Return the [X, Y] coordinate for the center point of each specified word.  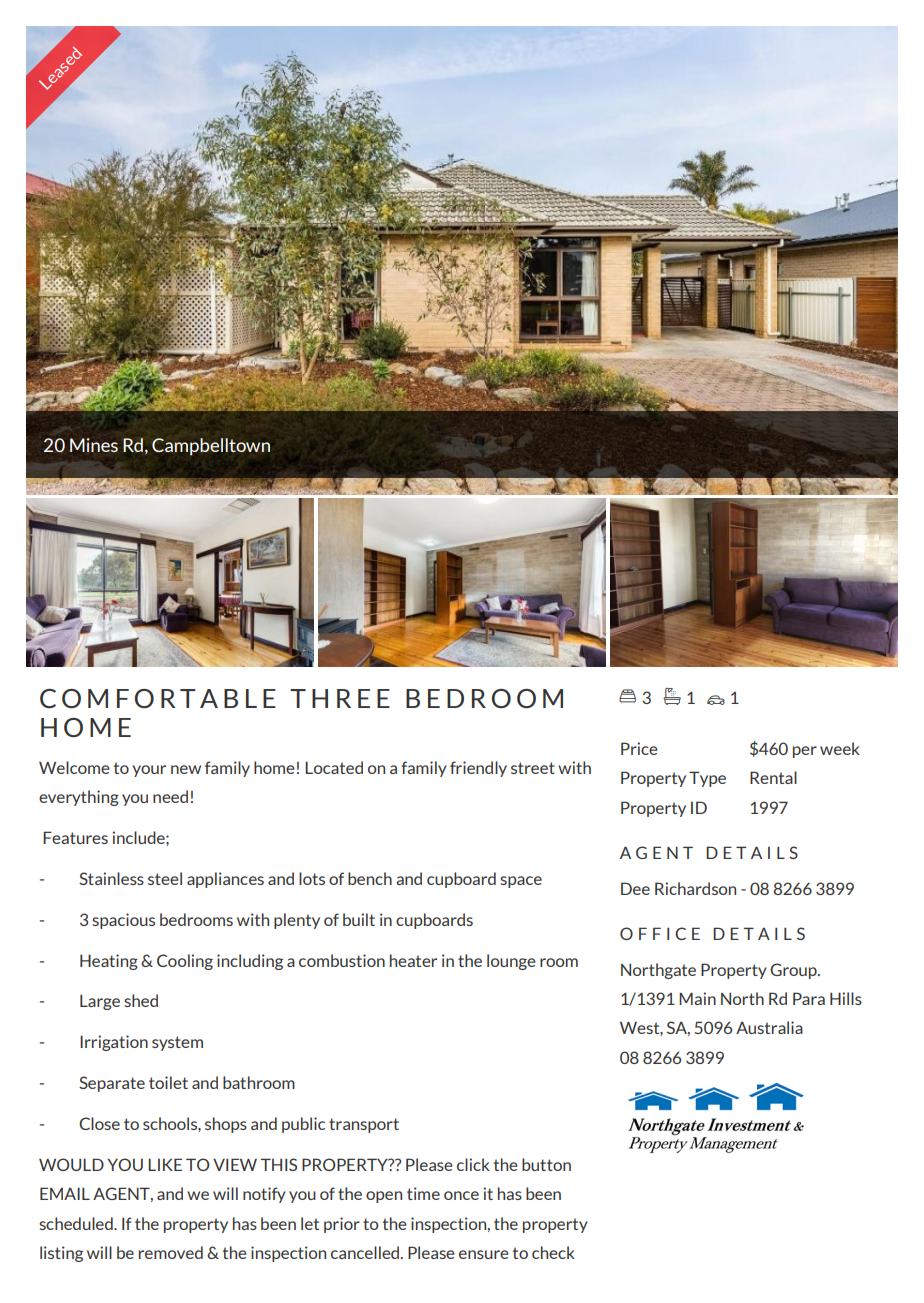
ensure [484, 1254]
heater [413, 960]
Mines [94, 445]
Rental [773, 777]
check [553, 1252]
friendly [478, 769]
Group [794, 971]
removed [171, 1252]
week [840, 748]
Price [639, 748]
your [149, 771]
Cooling [185, 962]
